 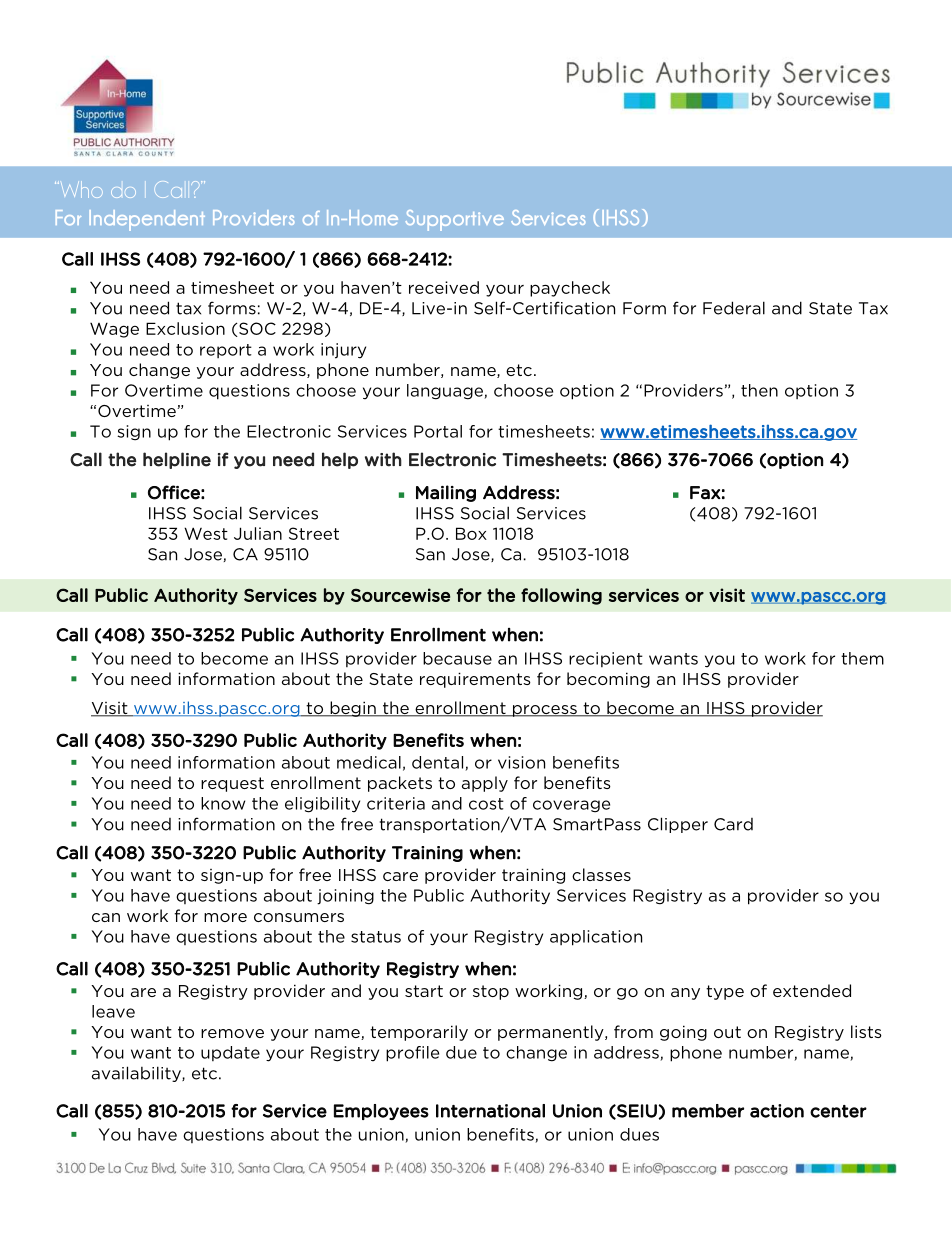 I want to click on West, so click(x=206, y=533).
